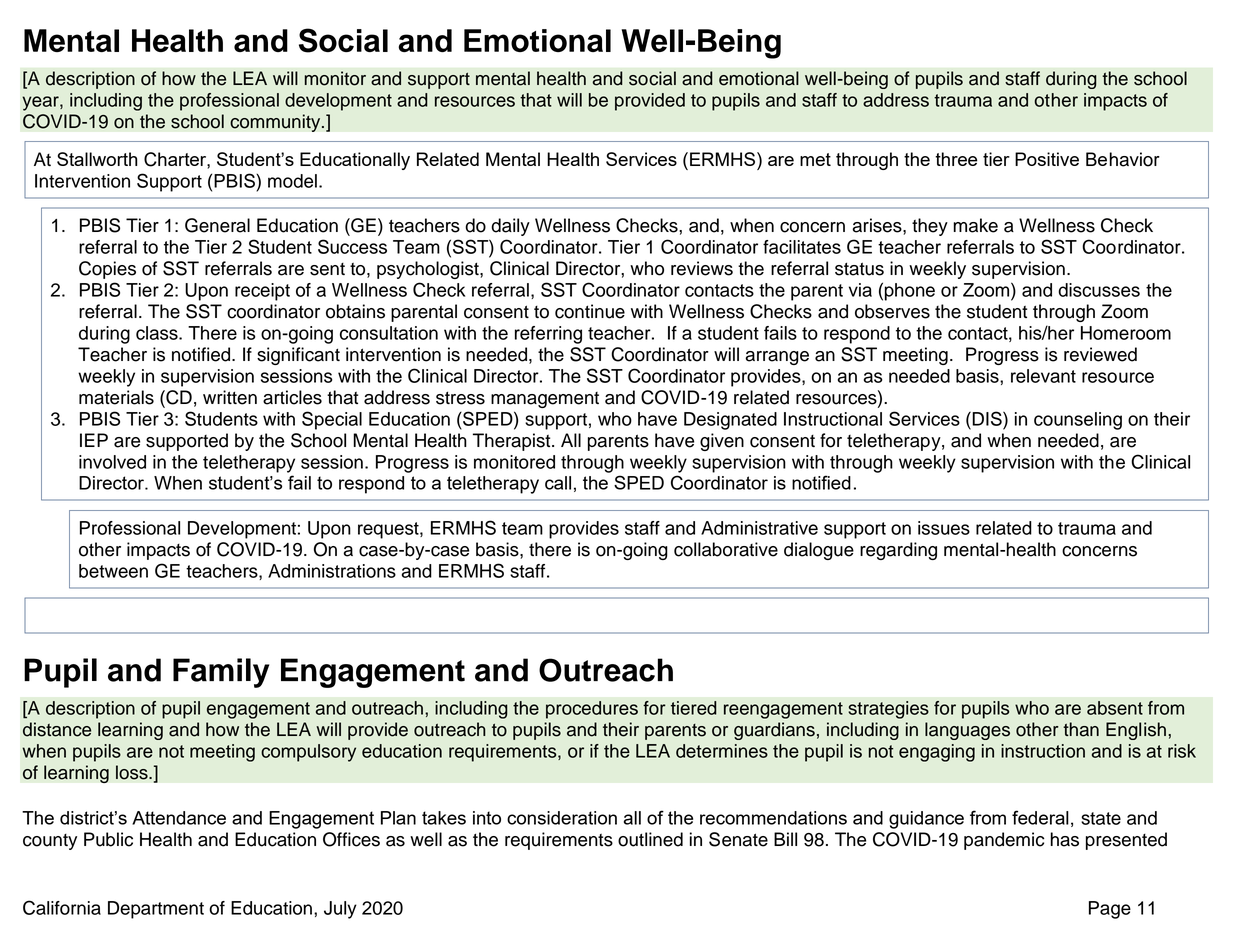  I want to click on IEP, so click(94, 440).
